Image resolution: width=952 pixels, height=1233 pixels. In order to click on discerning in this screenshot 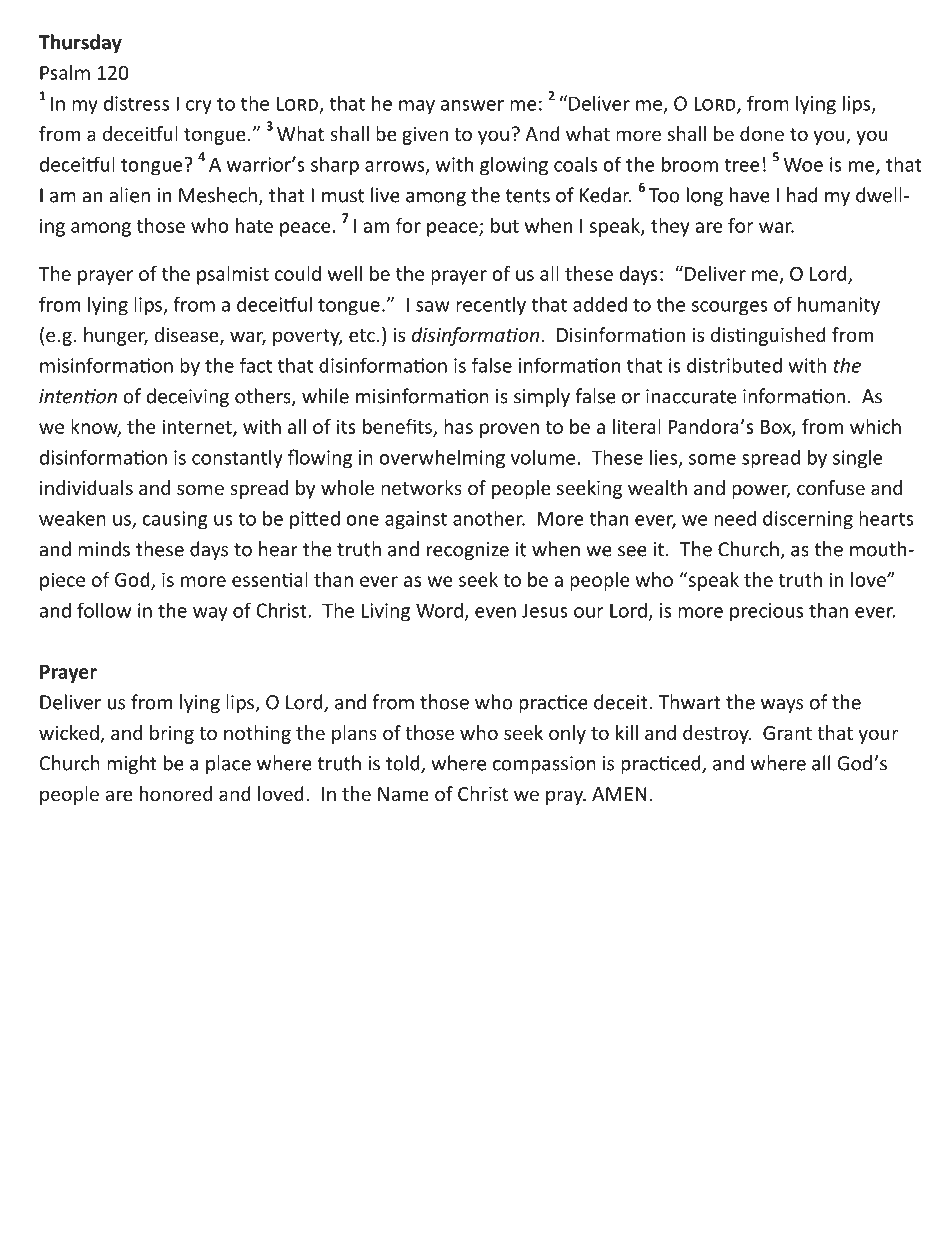, I will do `click(808, 520)`.
